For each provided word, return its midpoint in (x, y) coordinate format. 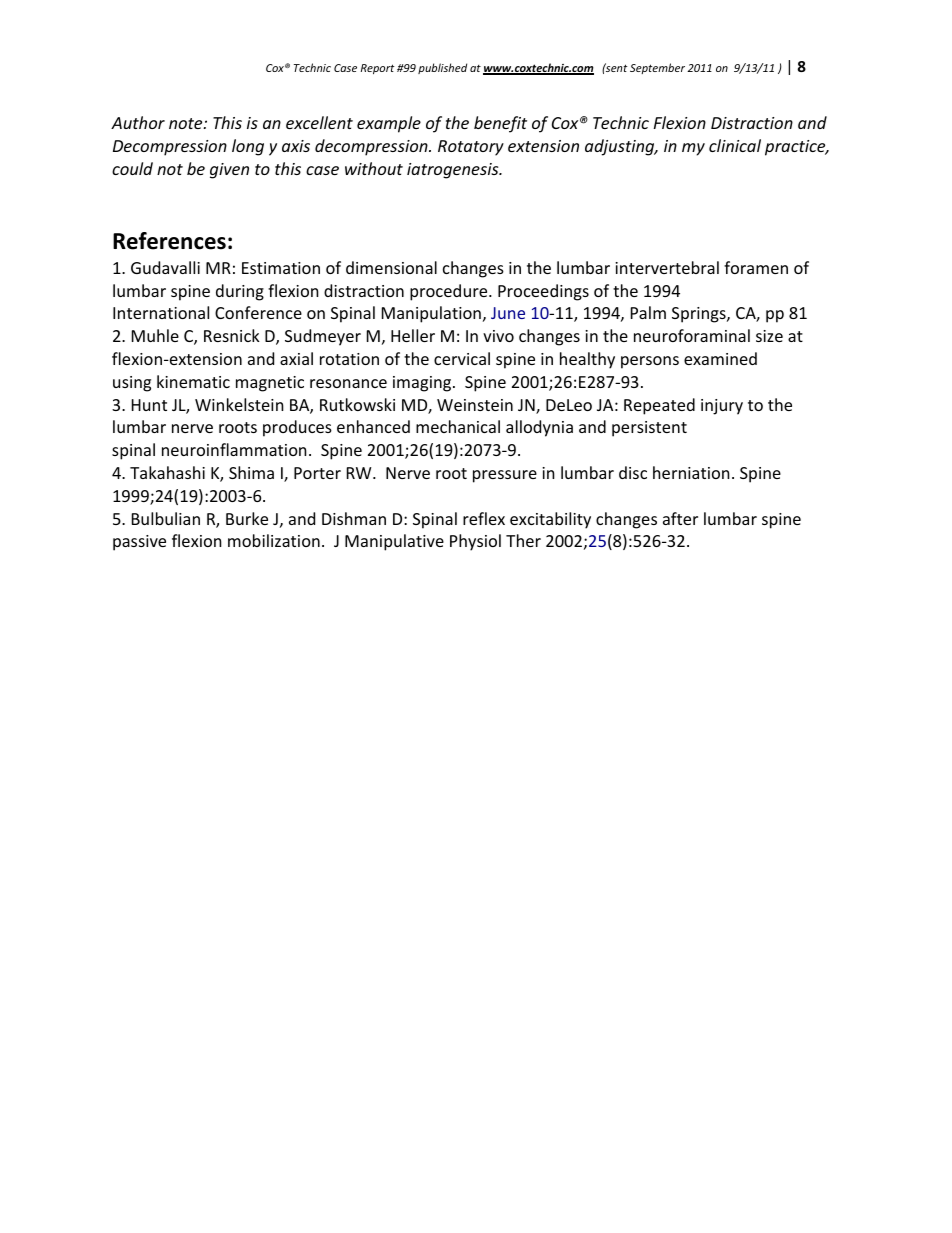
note (187, 123)
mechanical (458, 426)
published (442, 68)
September (657, 68)
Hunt (149, 405)
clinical (735, 145)
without (374, 168)
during (240, 292)
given (229, 171)
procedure (450, 292)
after (680, 518)
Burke (247, 518)
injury (722, 407)
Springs (700, 315)
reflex (484, 518)
